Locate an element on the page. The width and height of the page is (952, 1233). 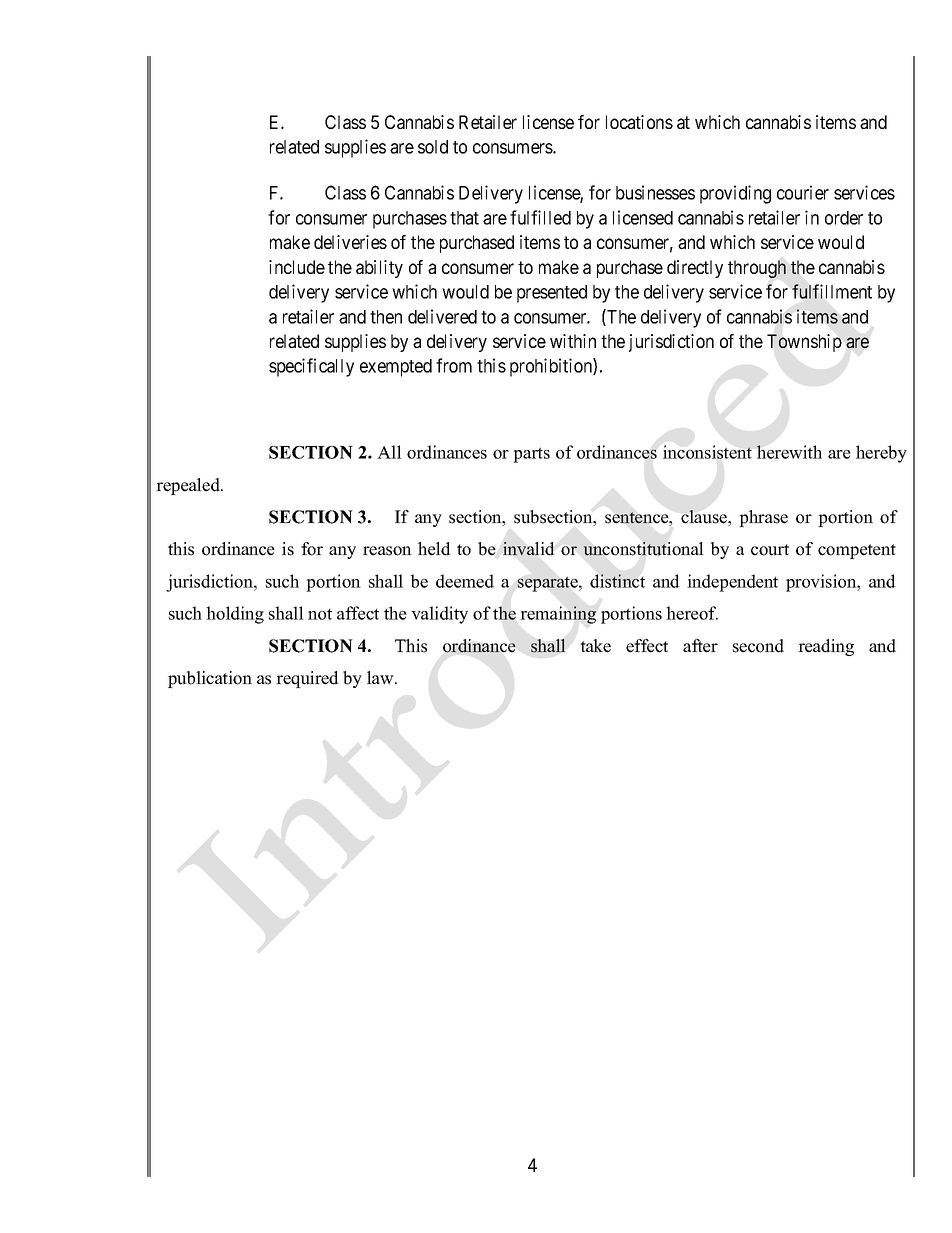
presented is located at coordinates (552, 294).
